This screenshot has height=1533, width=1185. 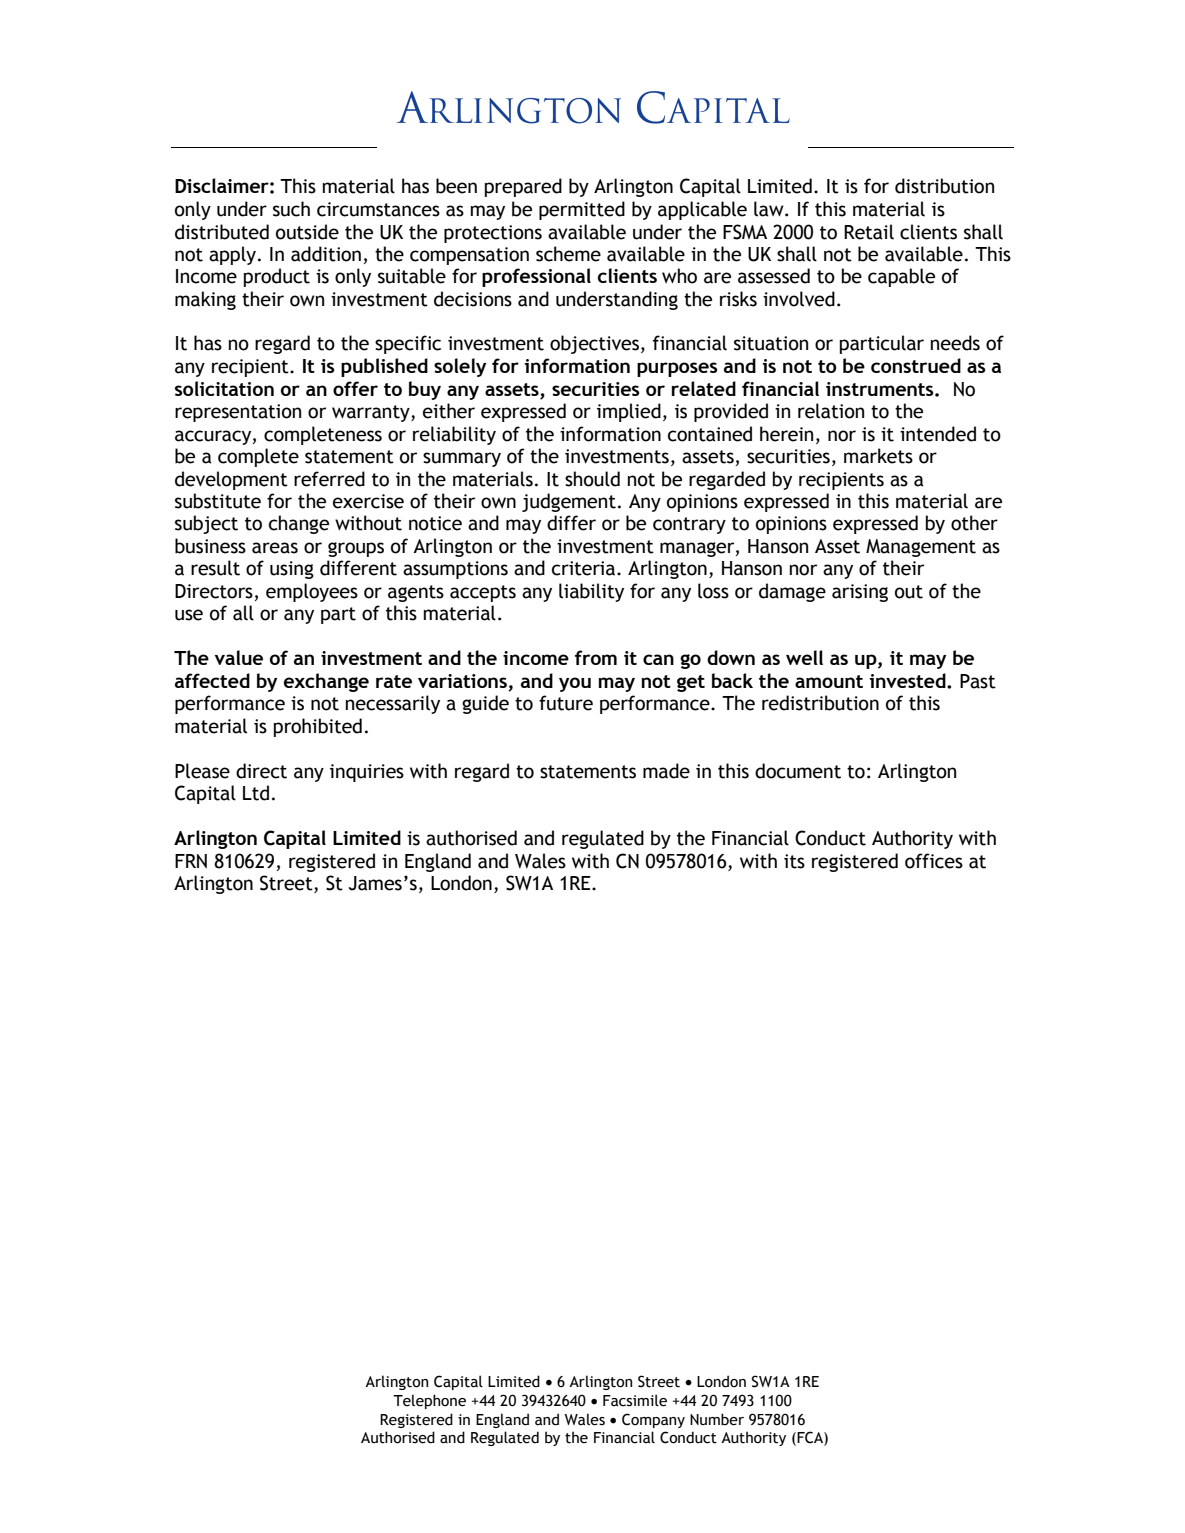 What do you see at coordinates (575, 684) in the screenshot?
I see `you` at bounding box center [575, 684].
